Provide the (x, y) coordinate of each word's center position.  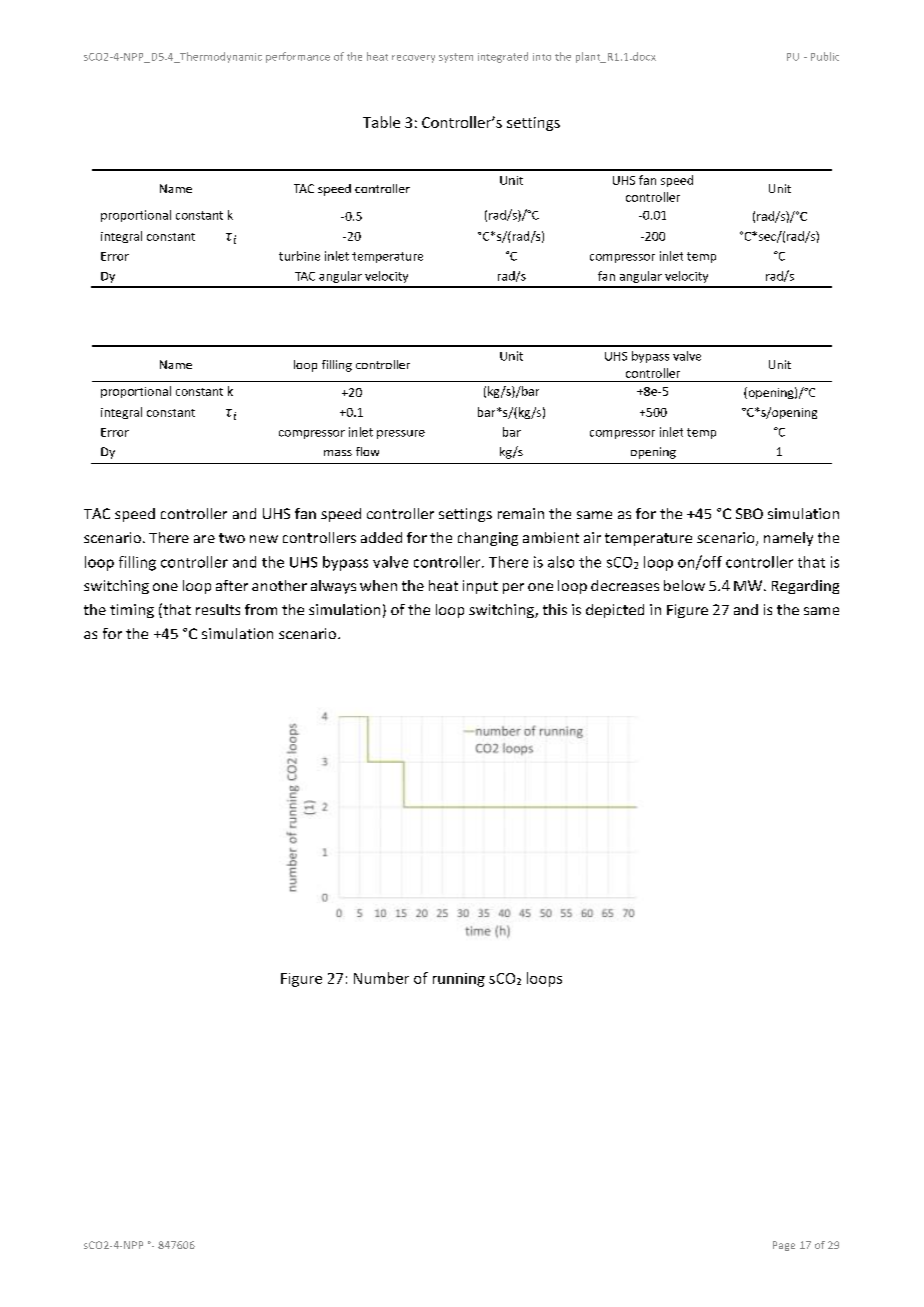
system (456, 58)
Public (825, 56)
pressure (401, 434)
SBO (749, 513)
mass (338, 453)
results (218, 609)
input (480, 587)
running (459, 980)
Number (381, 978)
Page (784, 1246)
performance (298, 57)
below (684, 585)
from (261, 609)
